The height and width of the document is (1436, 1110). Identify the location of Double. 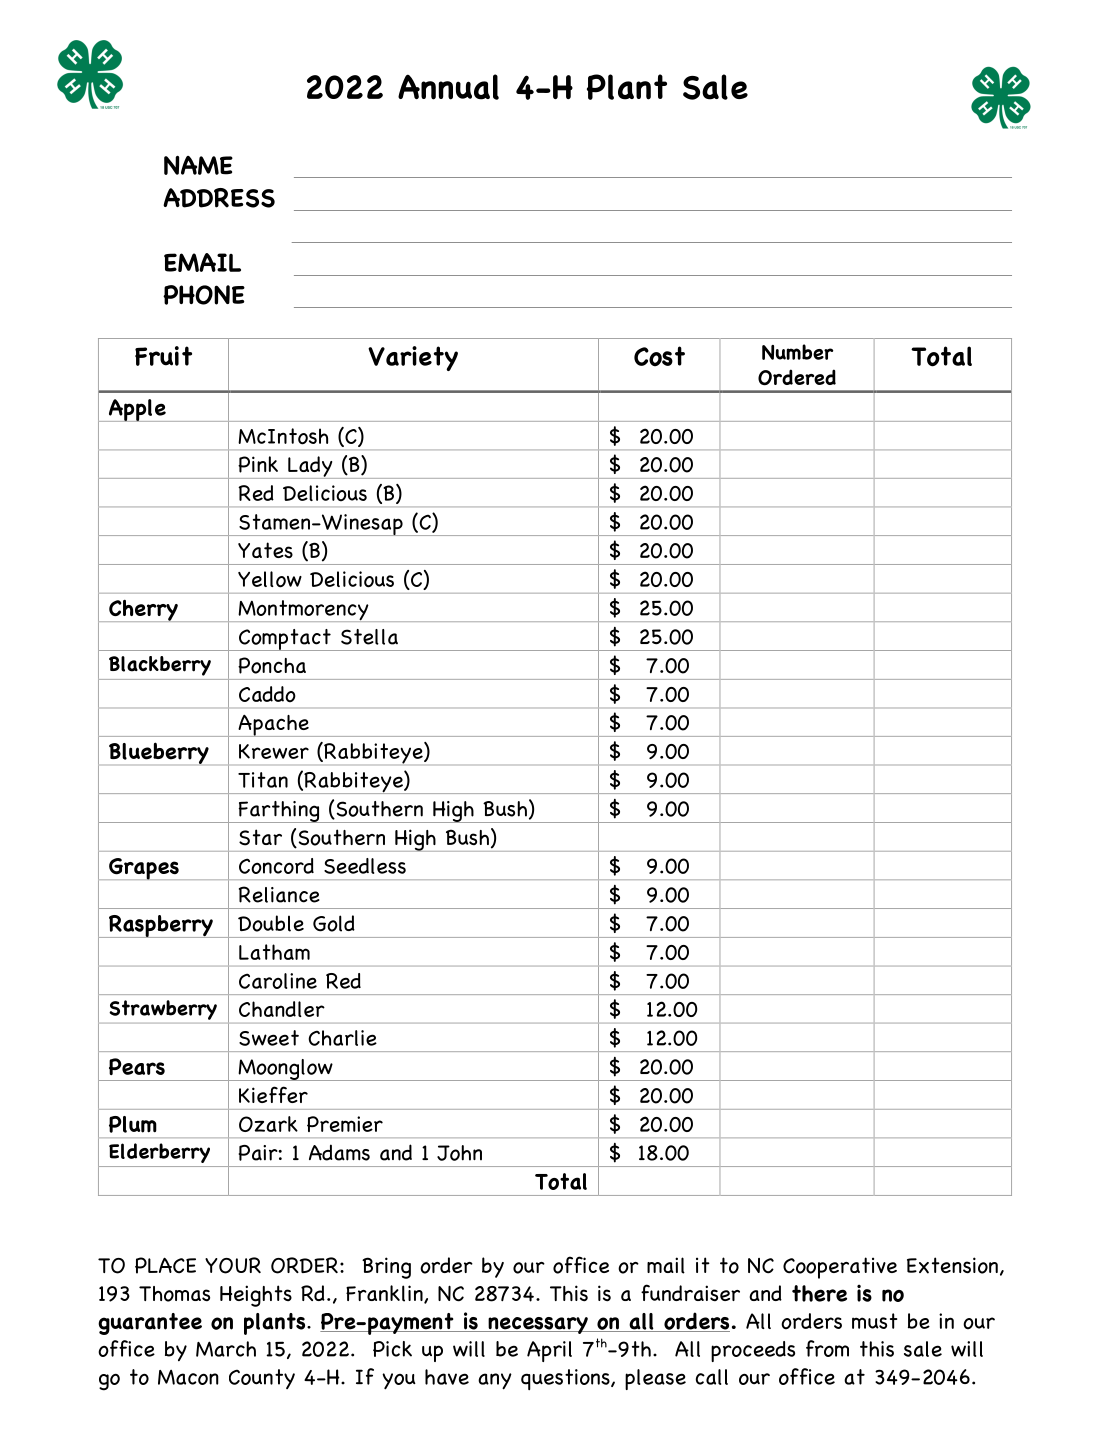
(271, 923).
